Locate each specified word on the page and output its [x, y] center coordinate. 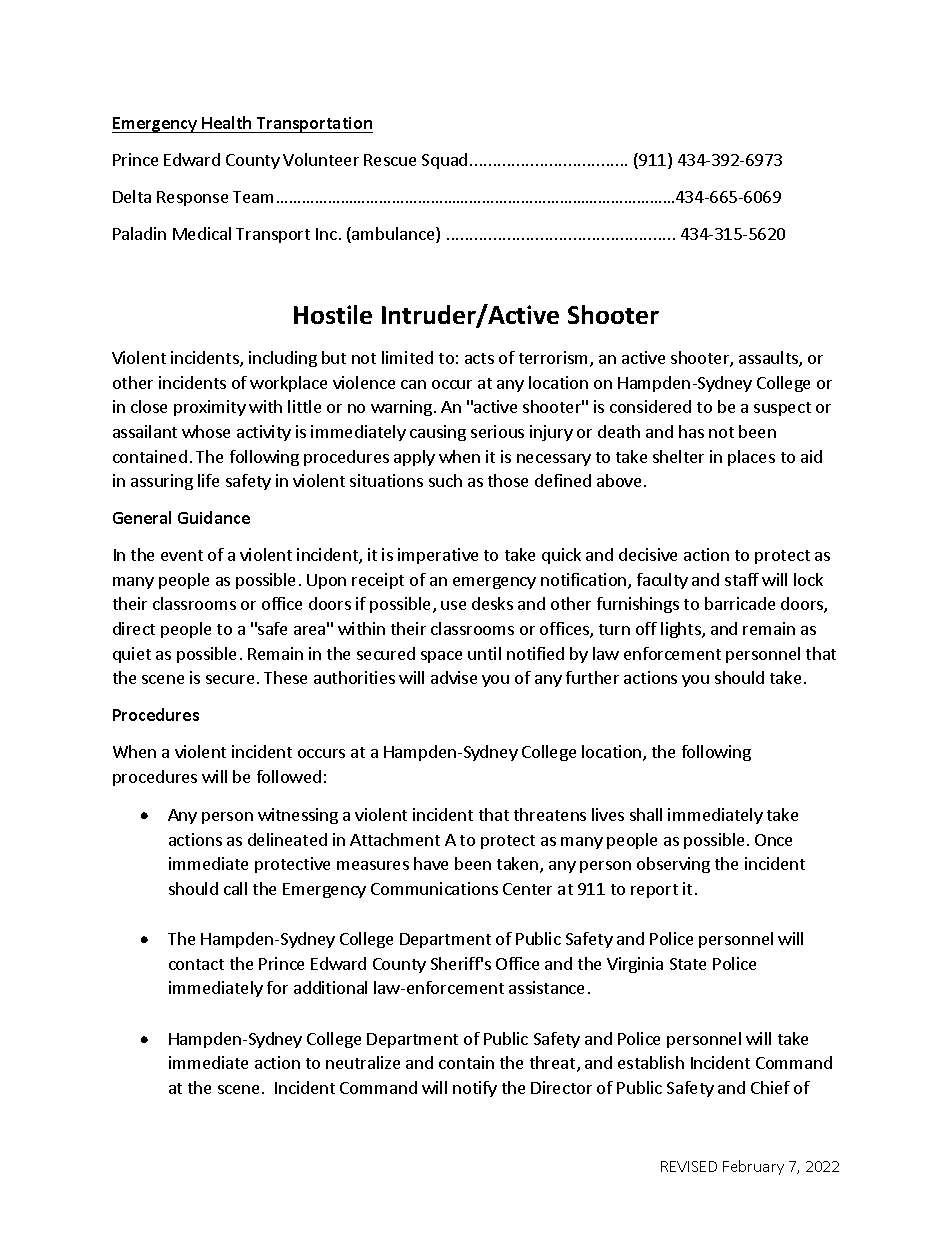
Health [226, 122]
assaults [769, 359]
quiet [132, 655]
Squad [444, 161]
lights [682, 630]
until [484, 653]
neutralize [363, 1062]
